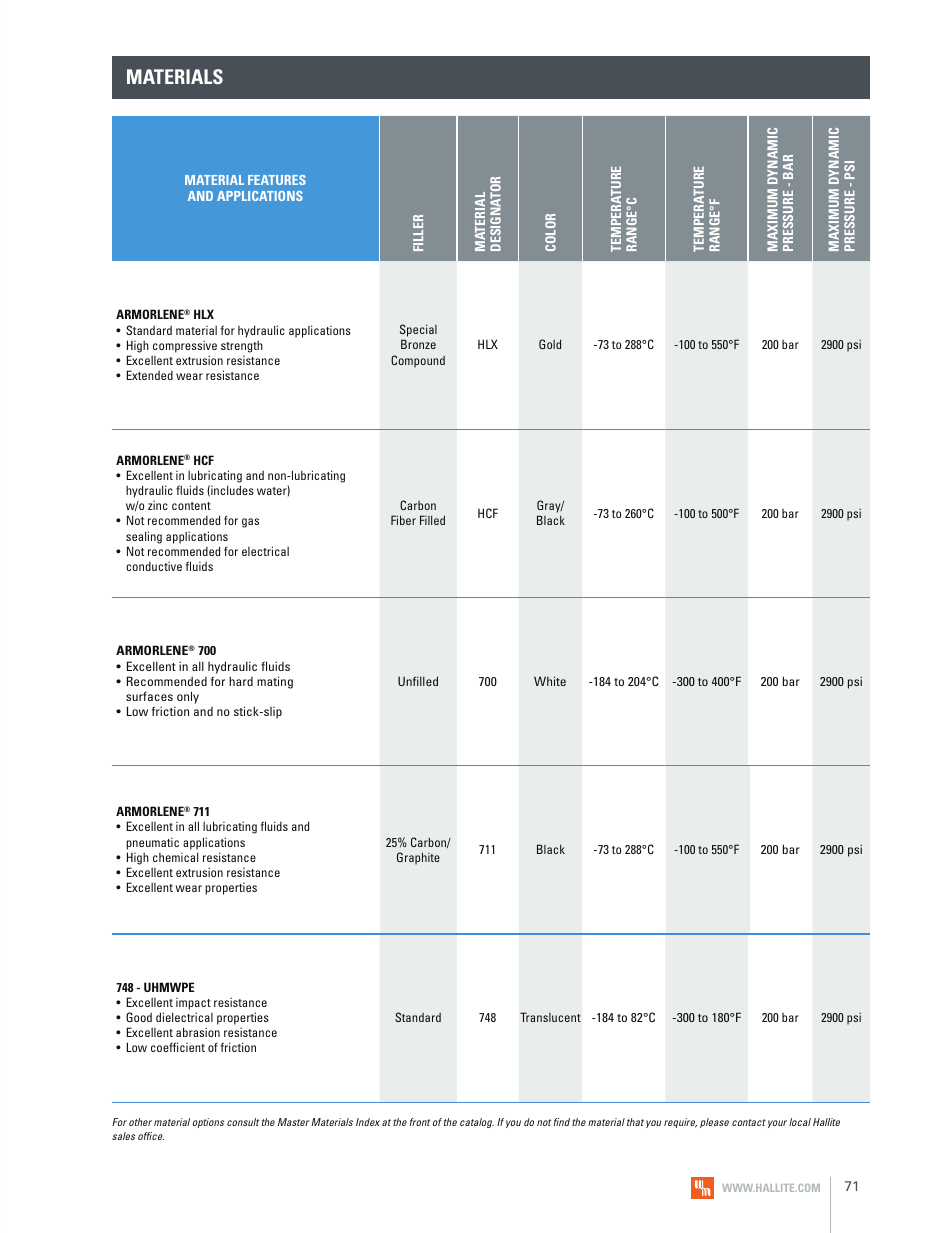 The height and width of the screenshot is (1233, 952). What do you see at coordinates (550, 1017) in the screenshot?
I see `Translucent` at bounding box center [550, 1017].
